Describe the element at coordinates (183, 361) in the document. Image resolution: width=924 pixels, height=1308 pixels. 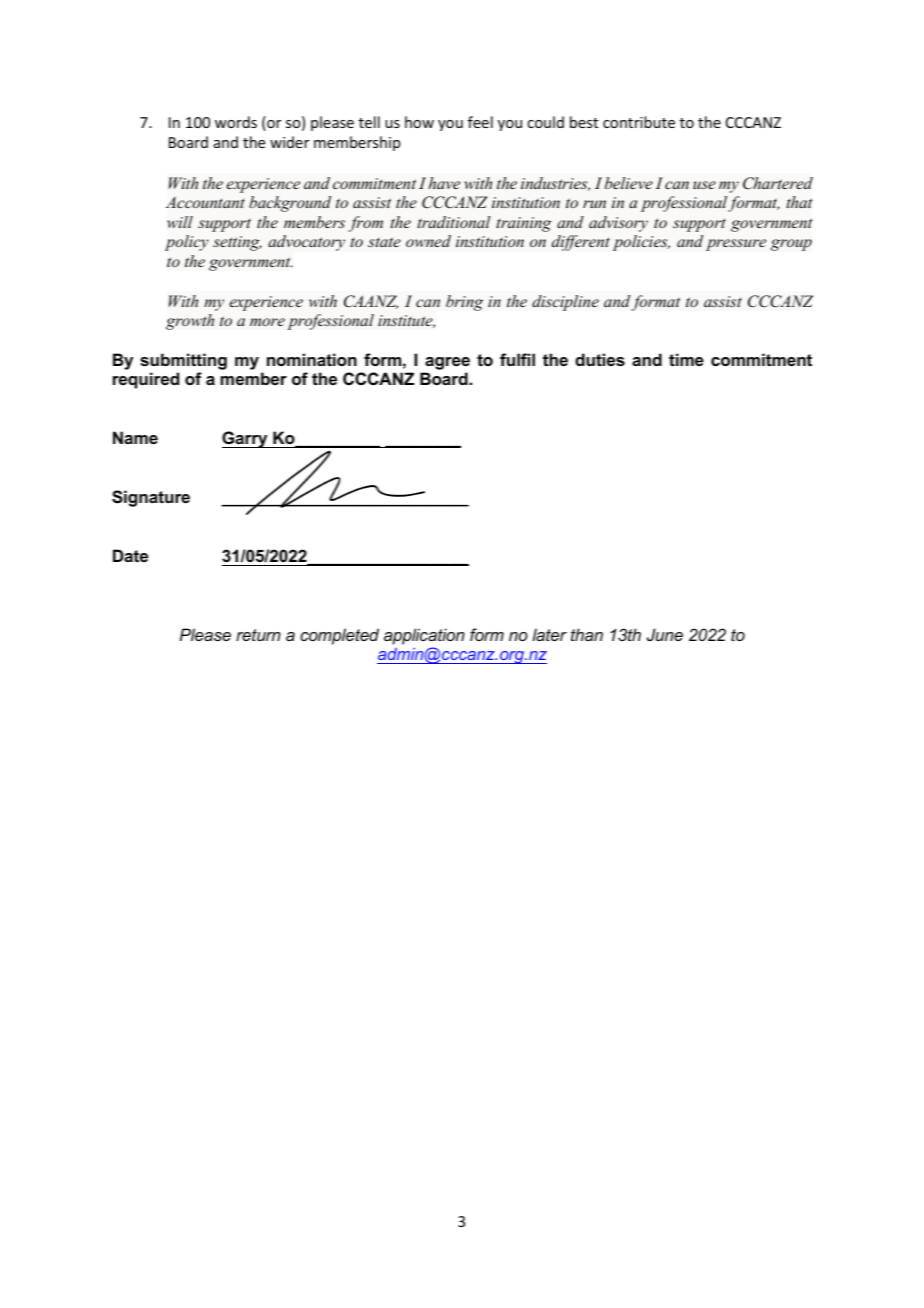
I see `submitting` at that location.
